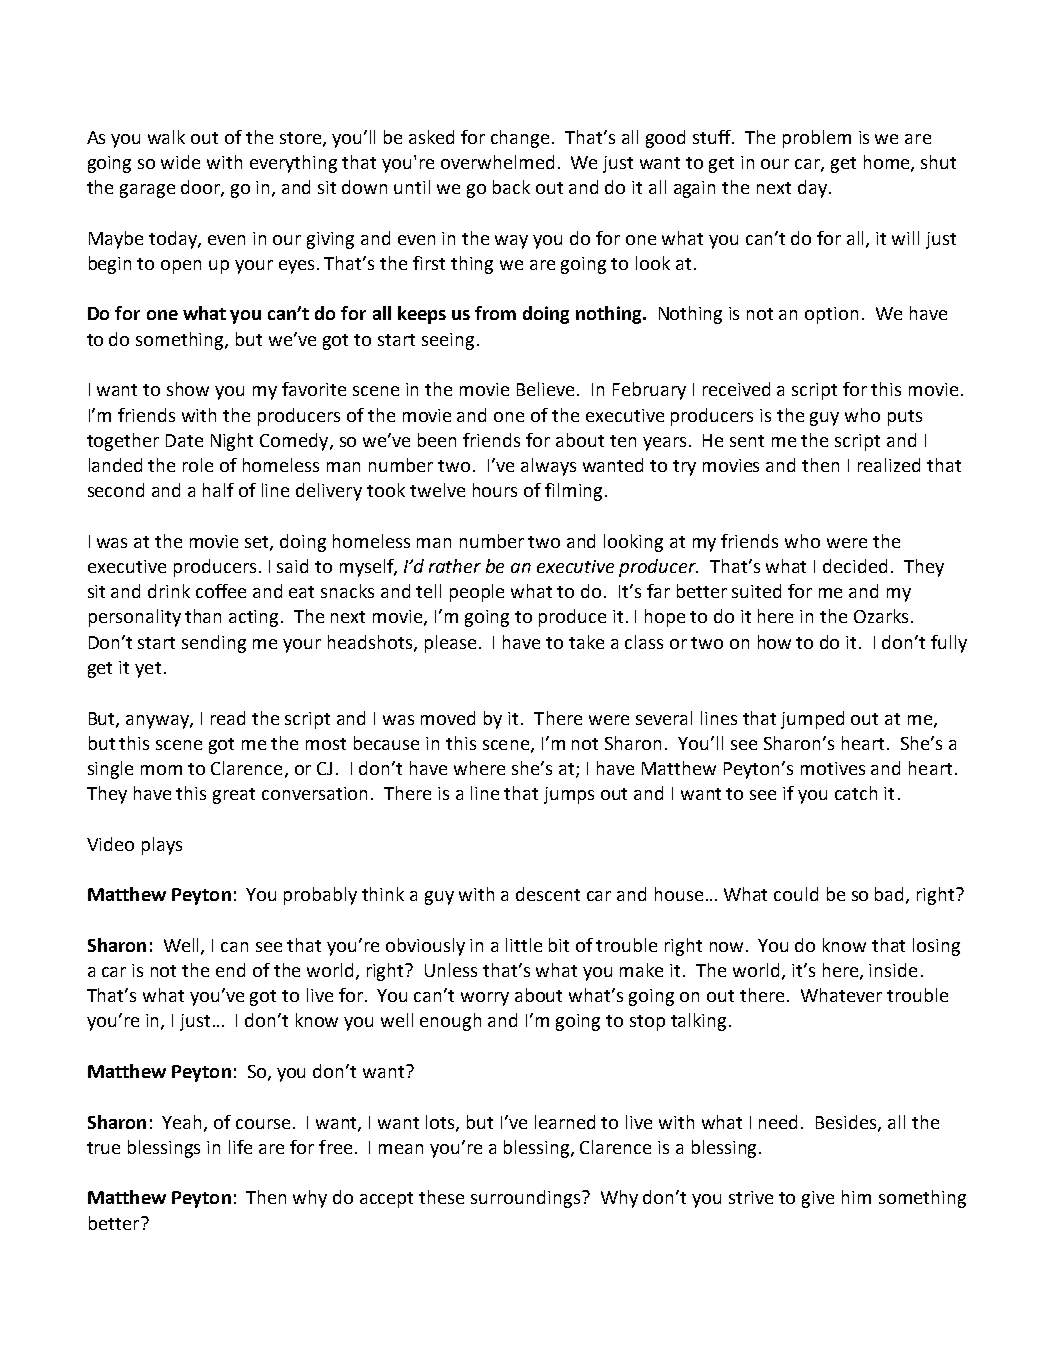 Image resolution: width=1055 pixels, height=1365 pixels. Describe the element at coordinates (527, 1199) in the image. I see `surroundings` at that location.
